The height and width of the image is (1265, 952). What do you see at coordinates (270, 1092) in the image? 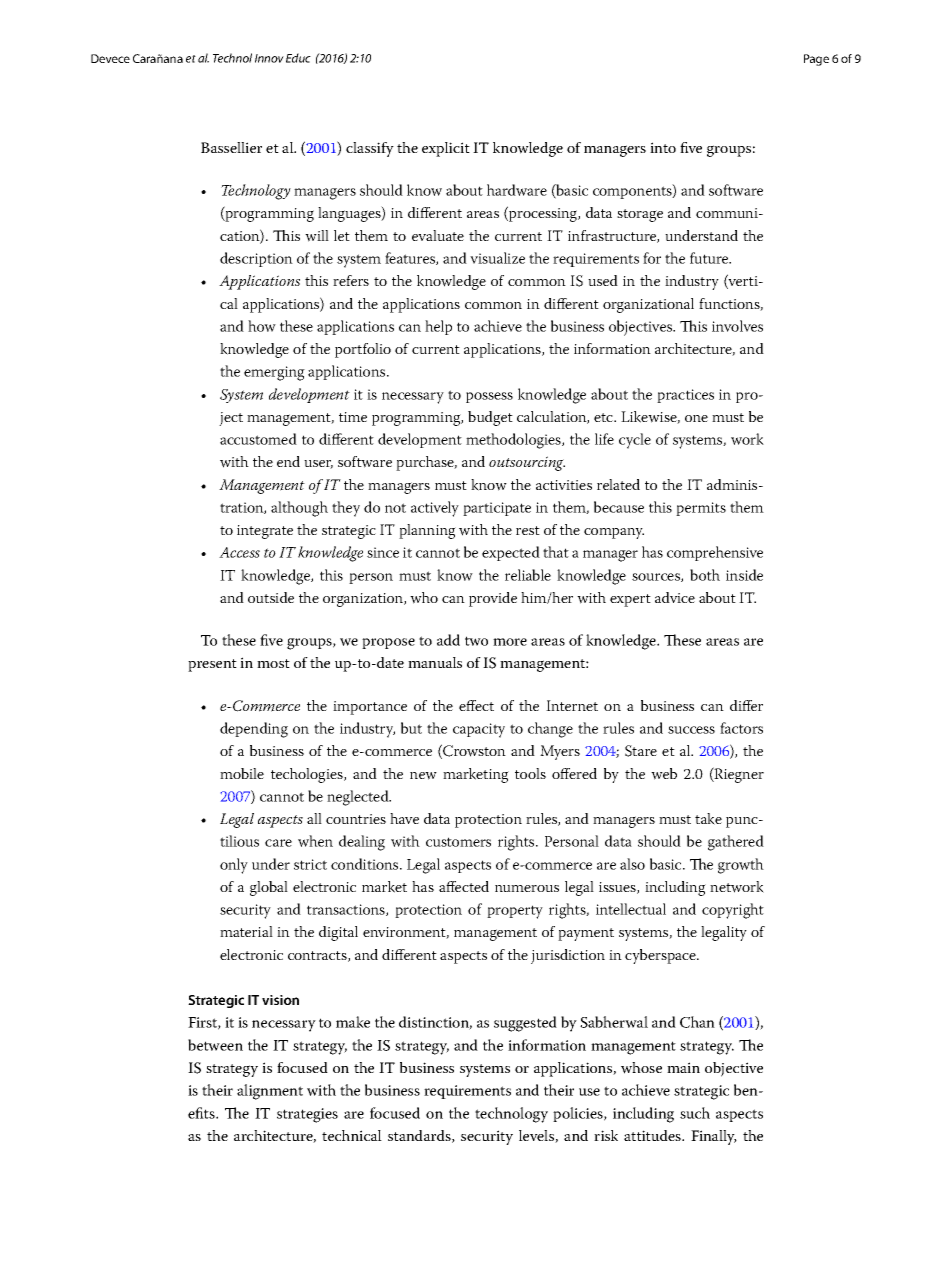
I see `alignment` at bounding box center [270, 1092].
